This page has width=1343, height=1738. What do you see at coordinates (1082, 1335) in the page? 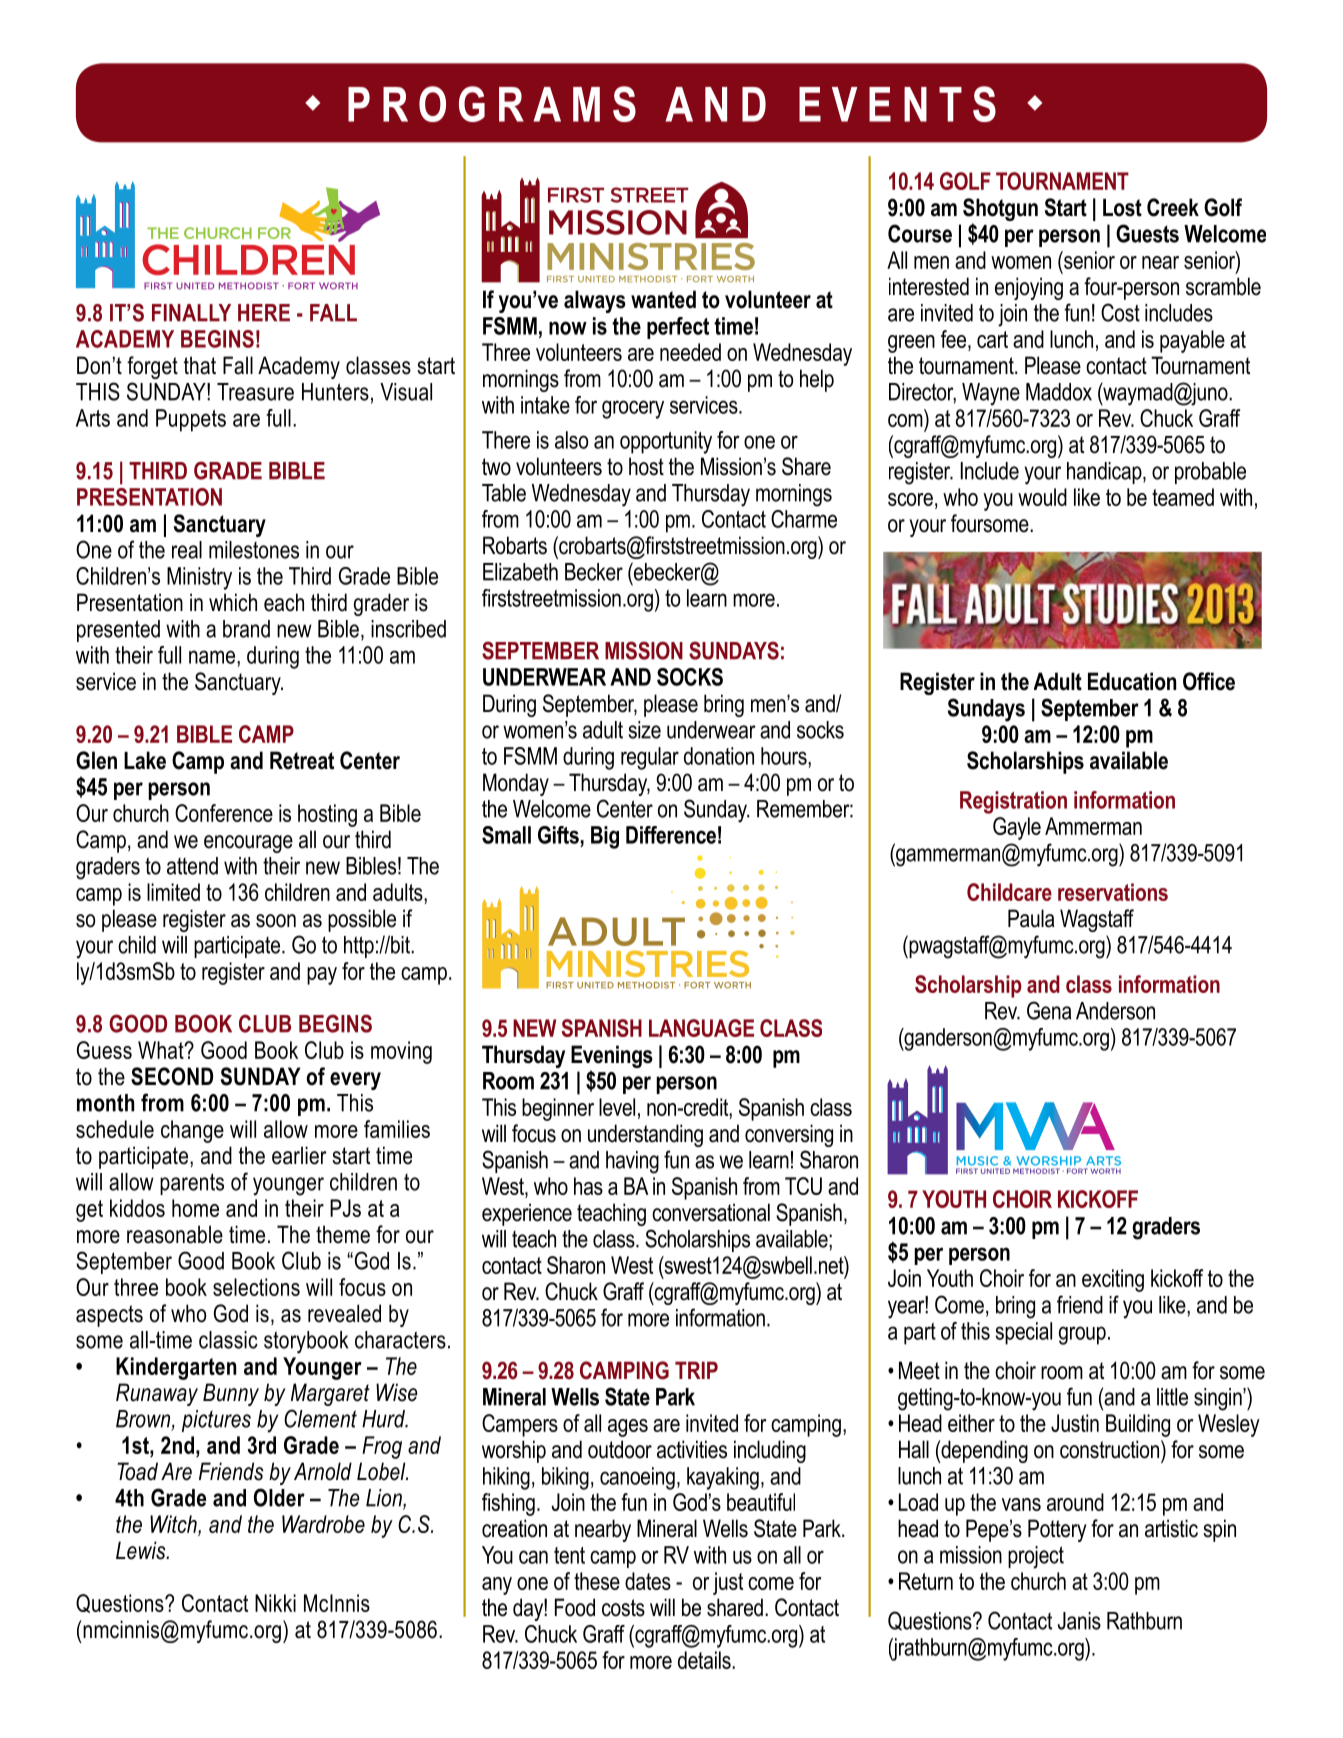
I see `group` at bounding box center [1082, 1335].
